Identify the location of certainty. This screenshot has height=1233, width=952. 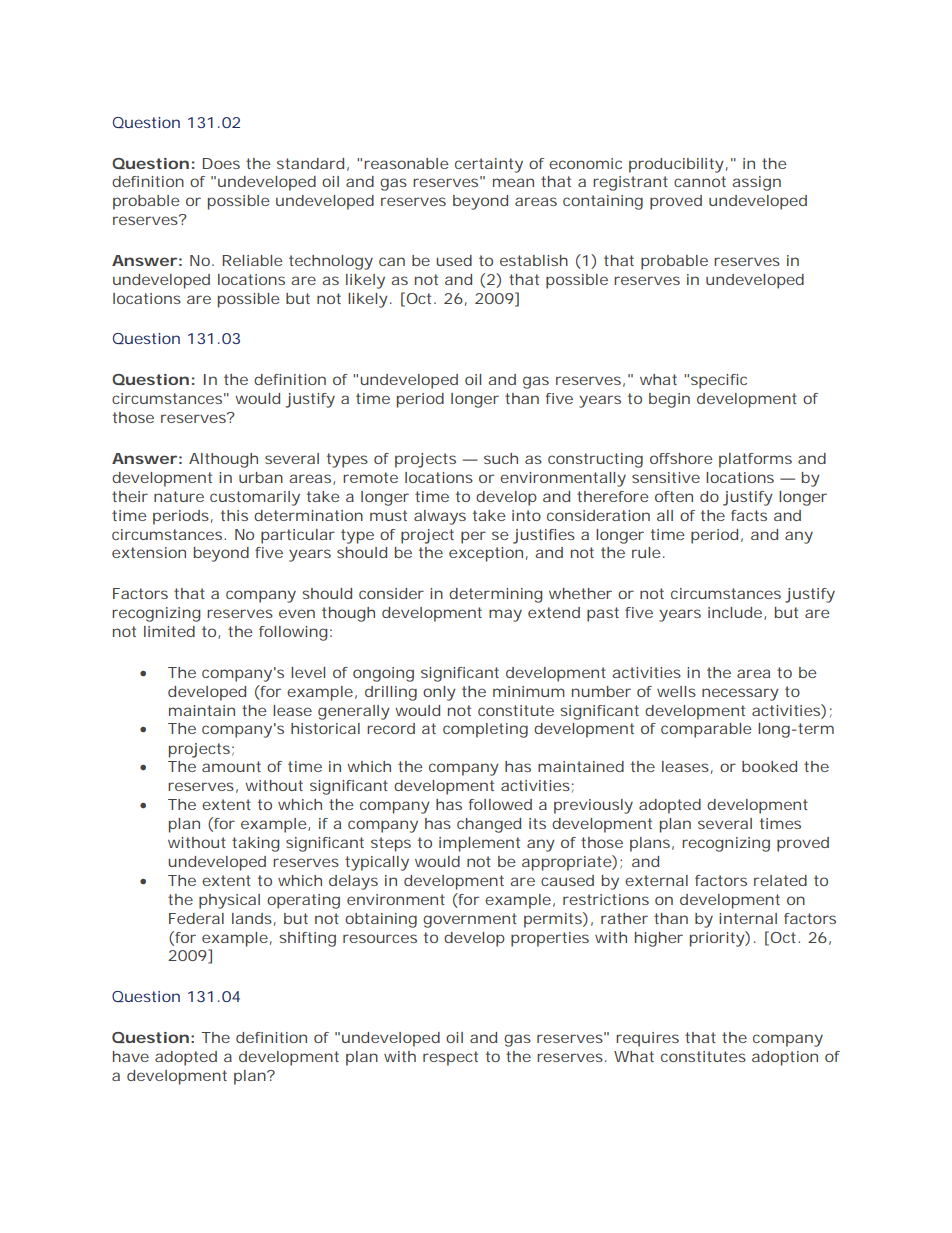
(489, 165).
